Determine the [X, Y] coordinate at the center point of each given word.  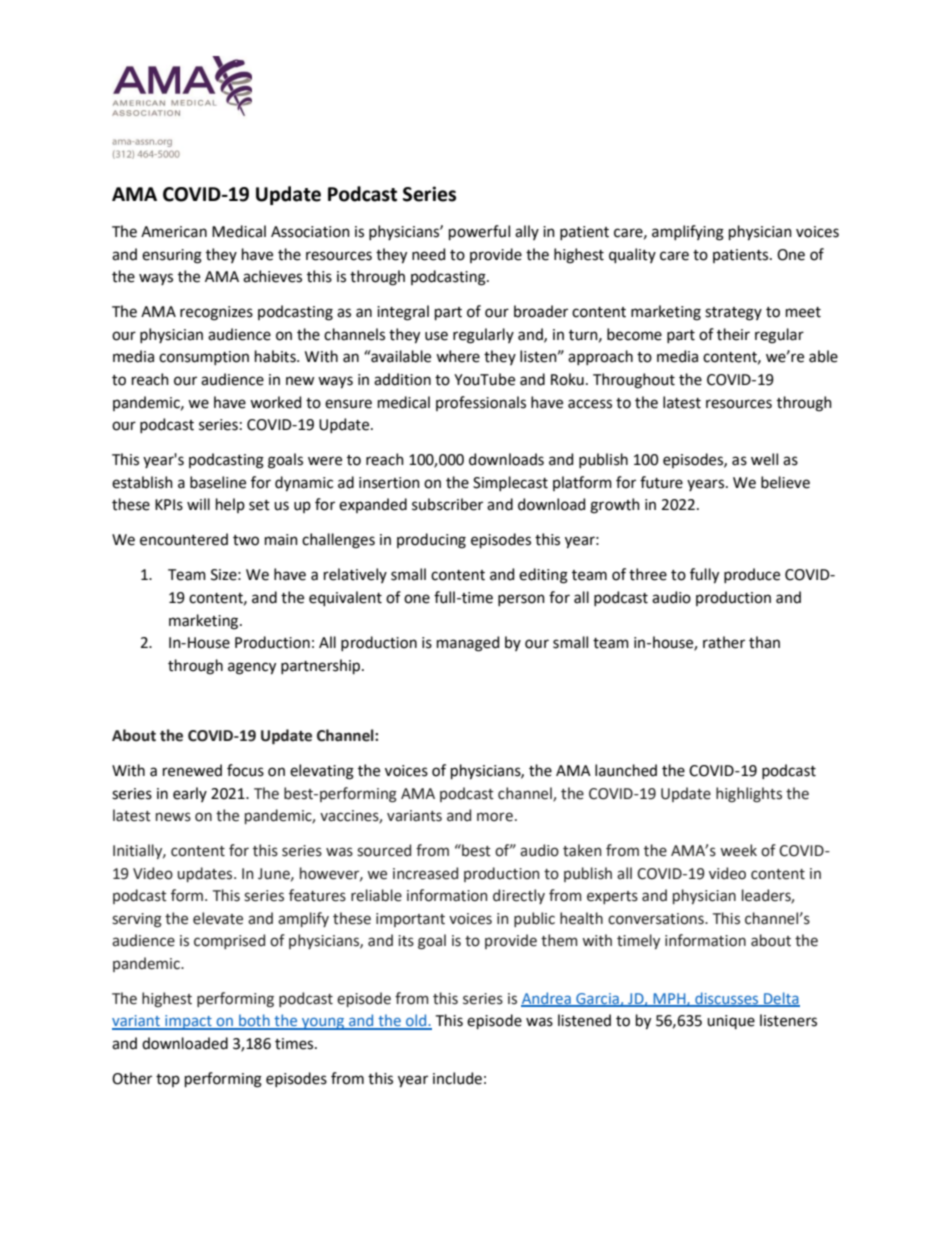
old [416, 1021]
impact [188, 1022]
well [764, 459]
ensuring [172, 256]
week [738, 850]
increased [425, 873]
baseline [218, 482]
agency [252, 668]
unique [731, 1022]
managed [468, 644]
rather [724, 642]
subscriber [447, 504]
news [173, 817]
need [428, 254]
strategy [733, 314]
